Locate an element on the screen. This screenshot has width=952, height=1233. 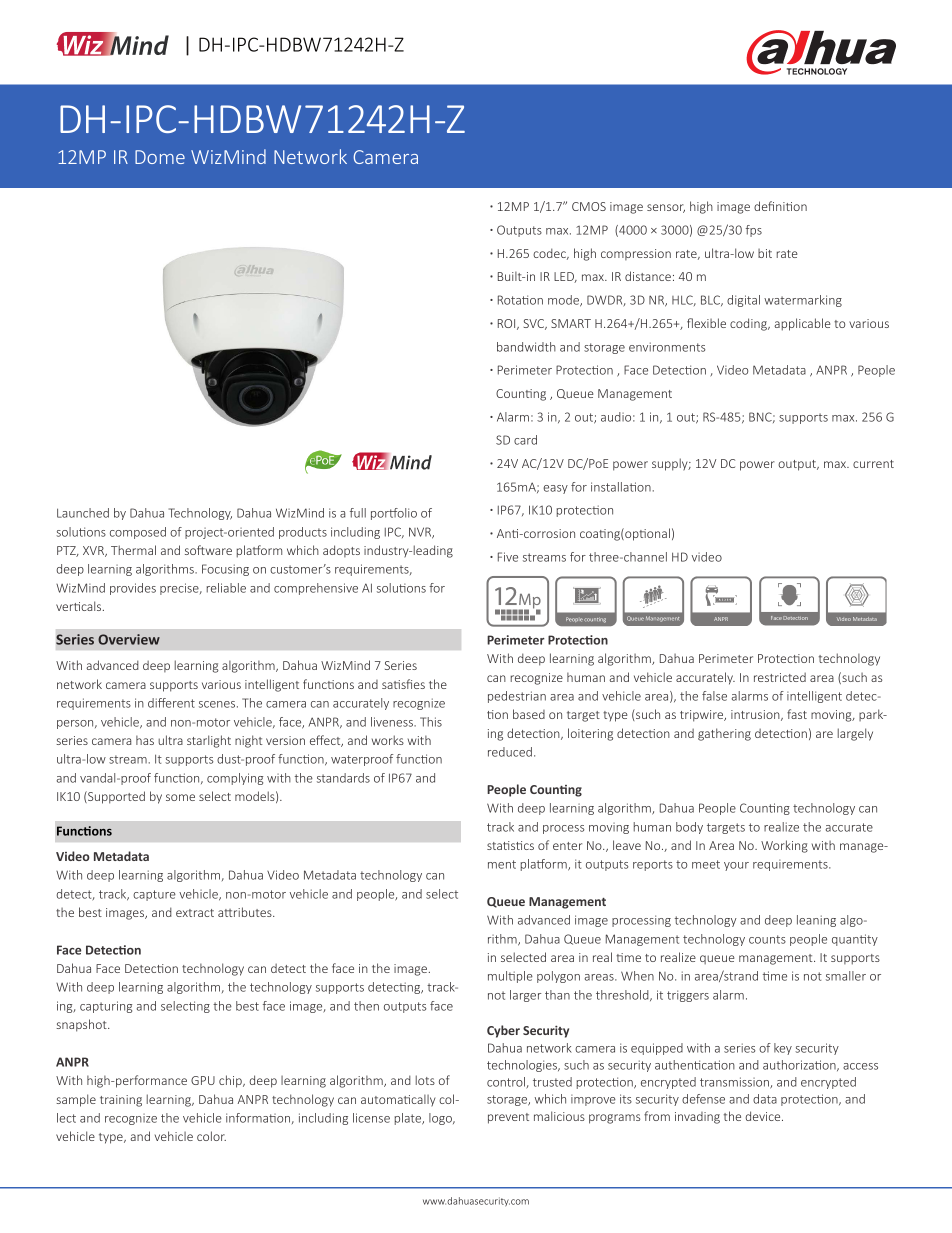
prevent is located at coordinates (508, 1118).
